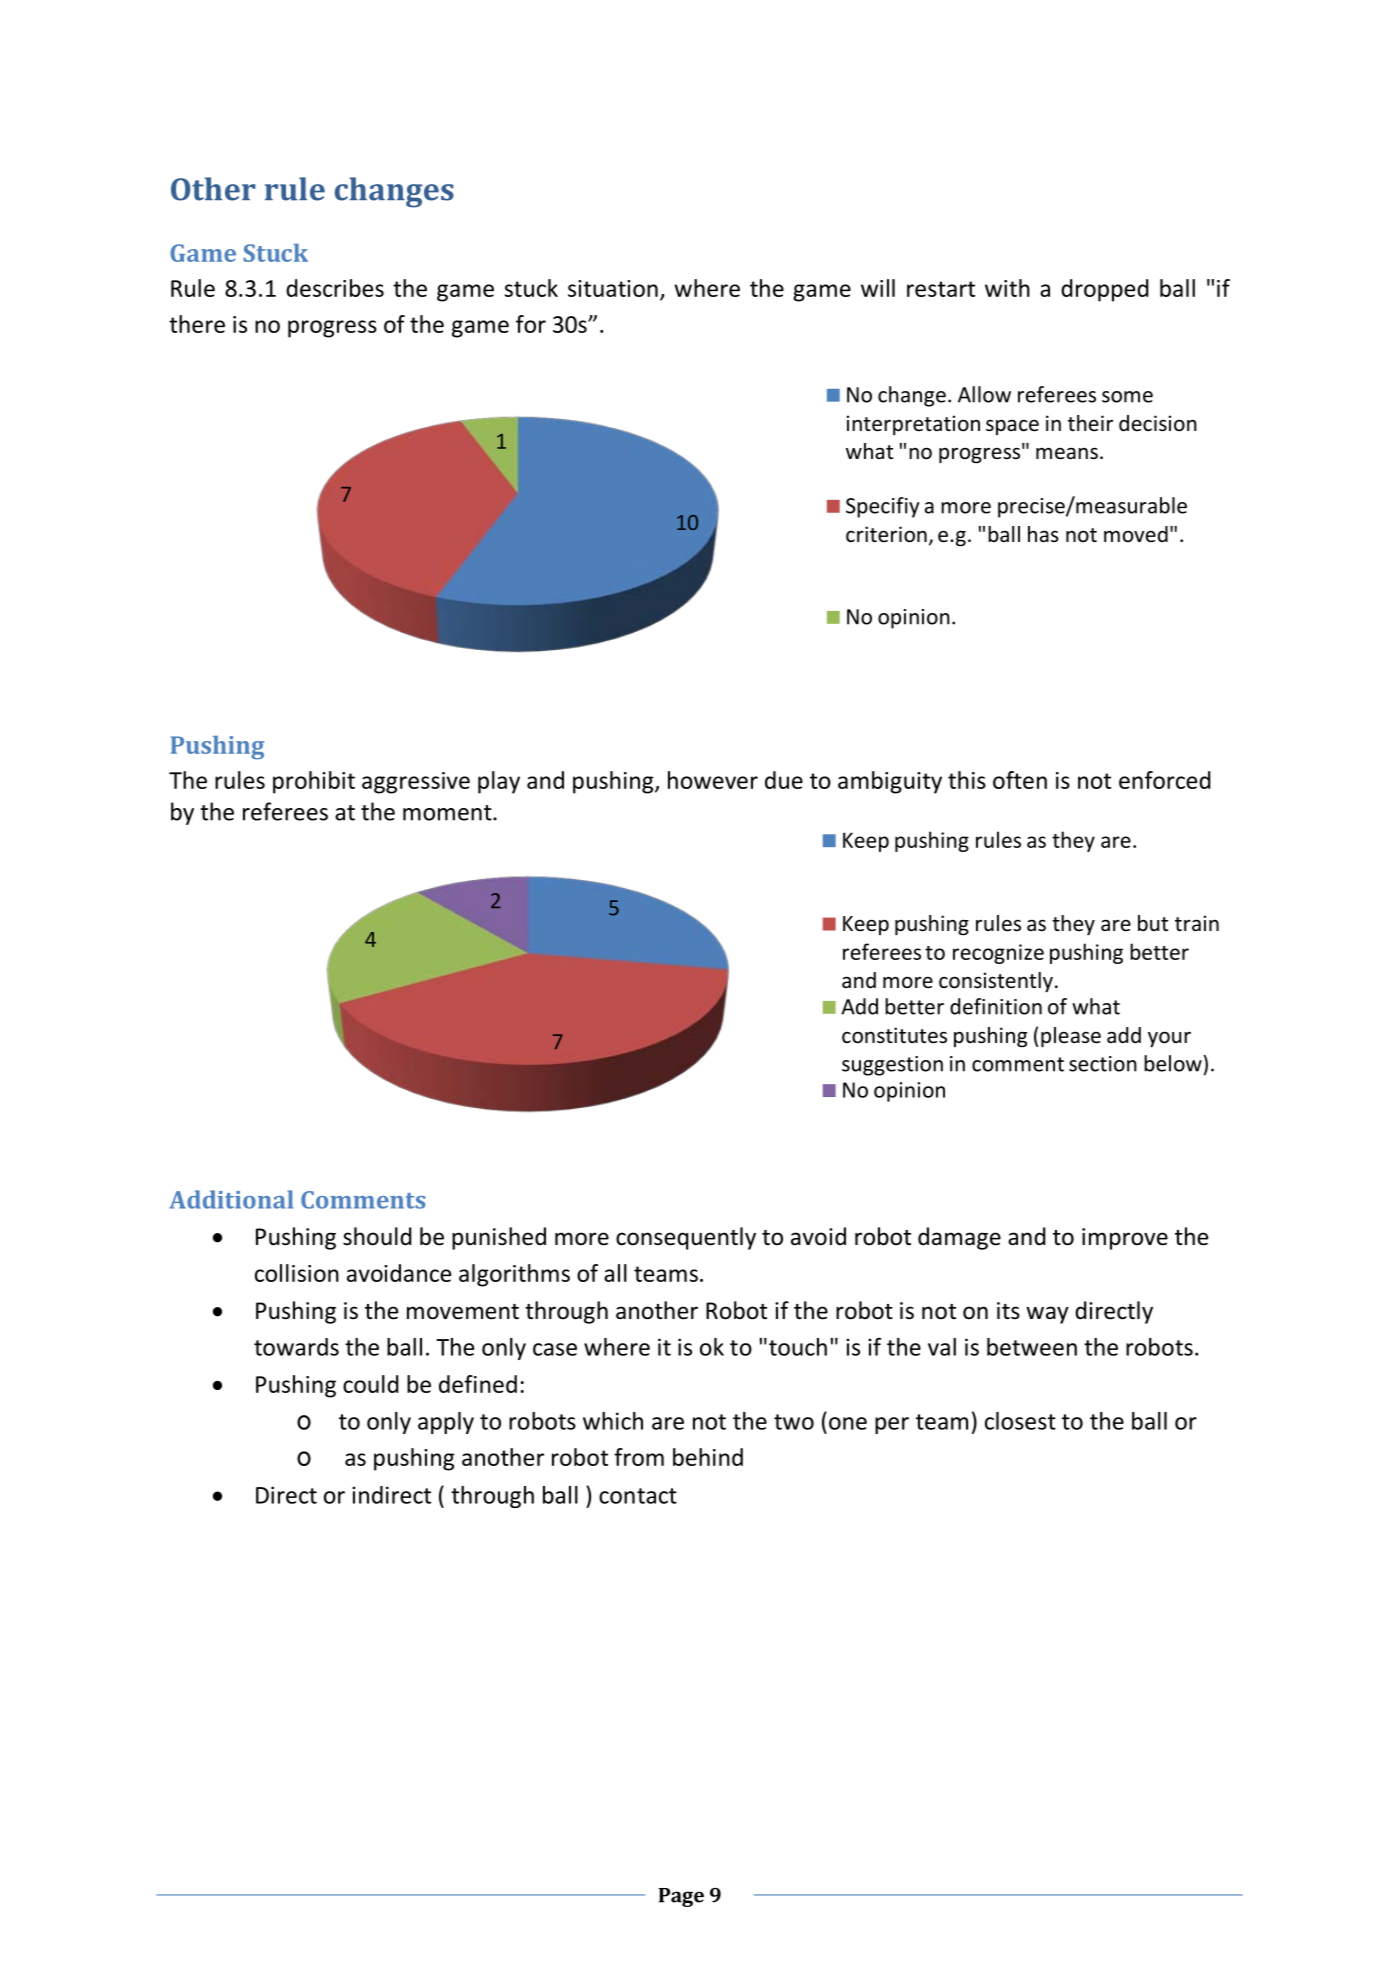 The height and width of the screenshot is (1979, 1399). I want to click on prohibit, so click(314, 782).
